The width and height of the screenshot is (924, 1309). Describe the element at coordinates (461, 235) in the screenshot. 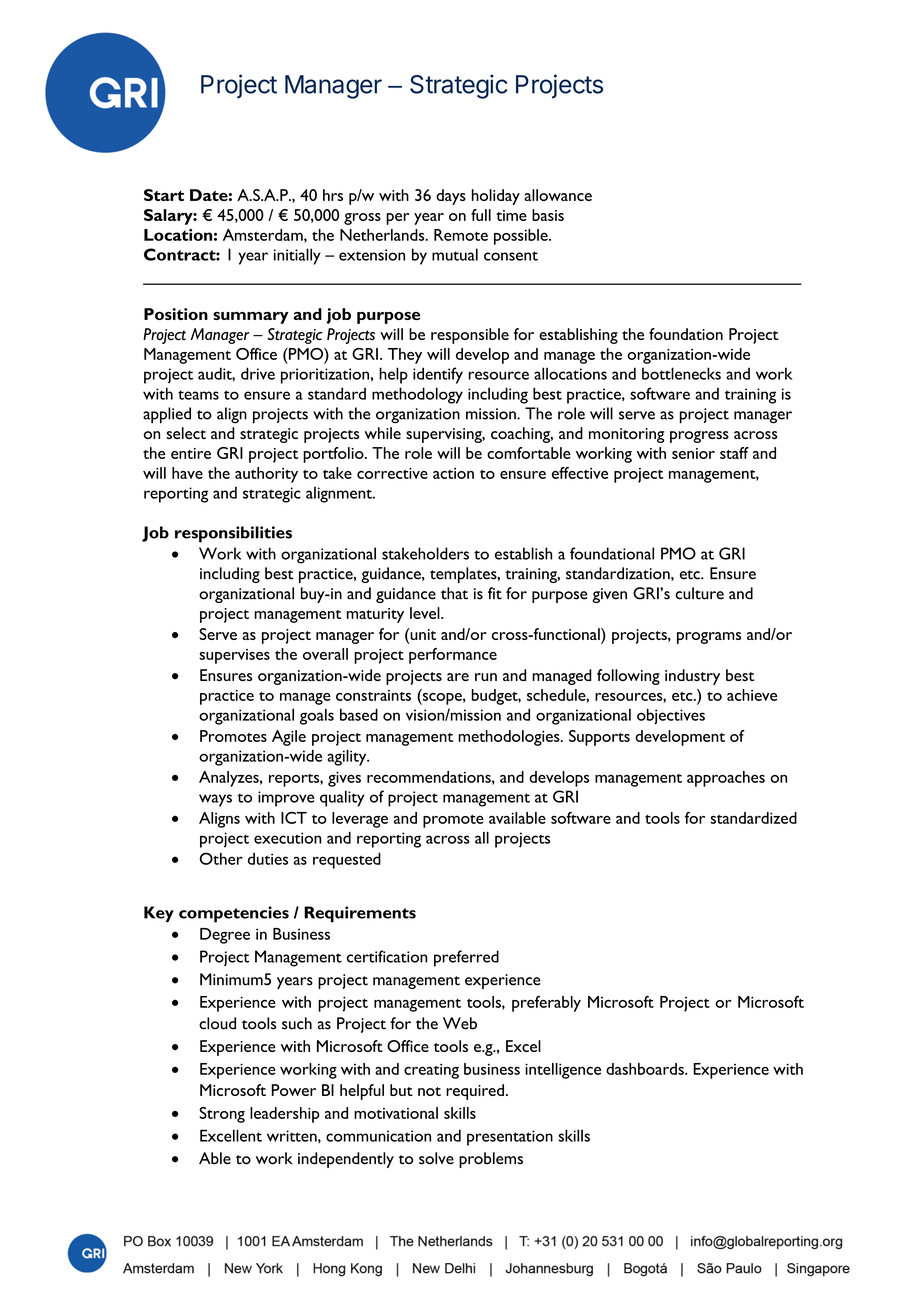

I see `Remote` at that location.
